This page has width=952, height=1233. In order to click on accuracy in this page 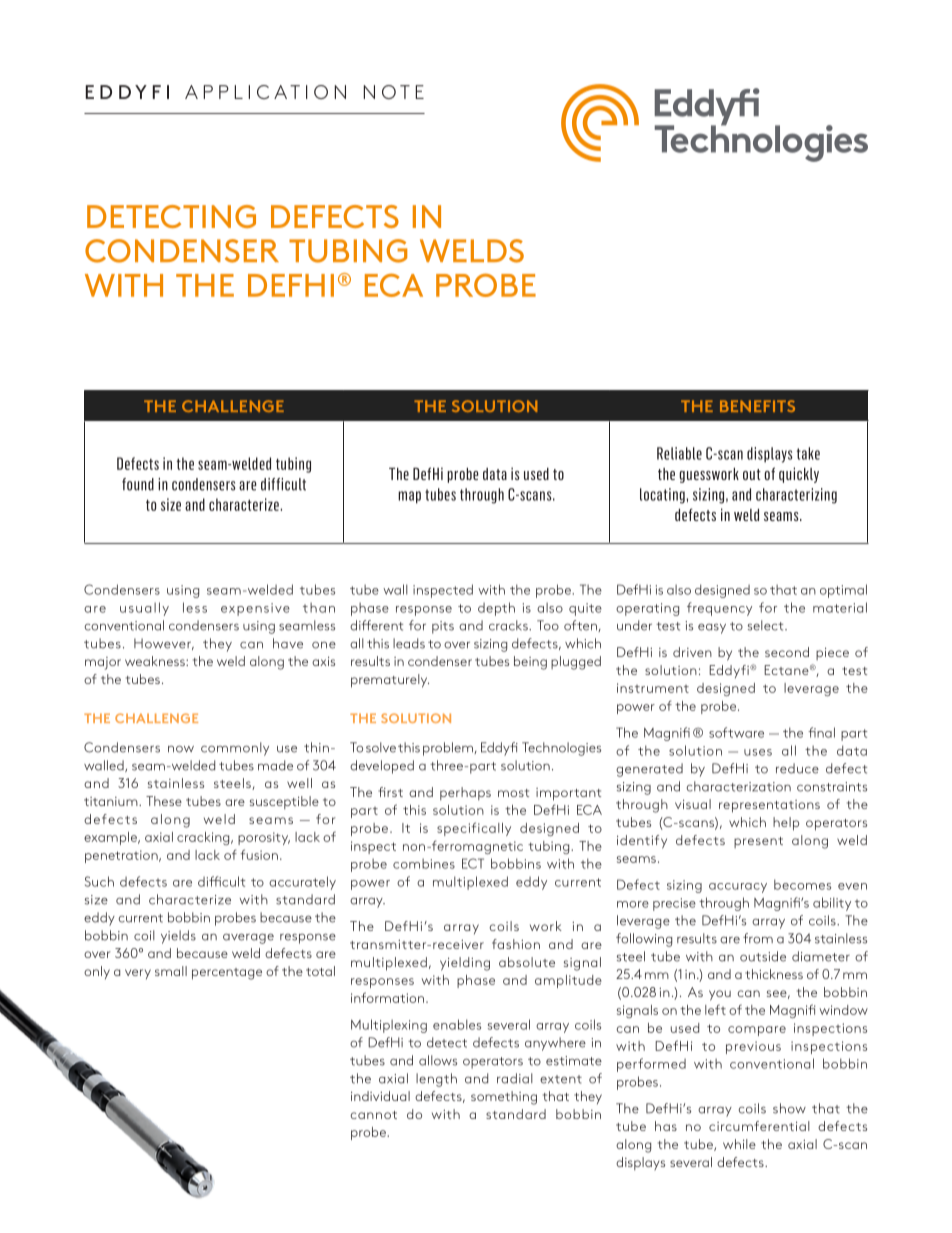, I will do `click(738, 888)`.
